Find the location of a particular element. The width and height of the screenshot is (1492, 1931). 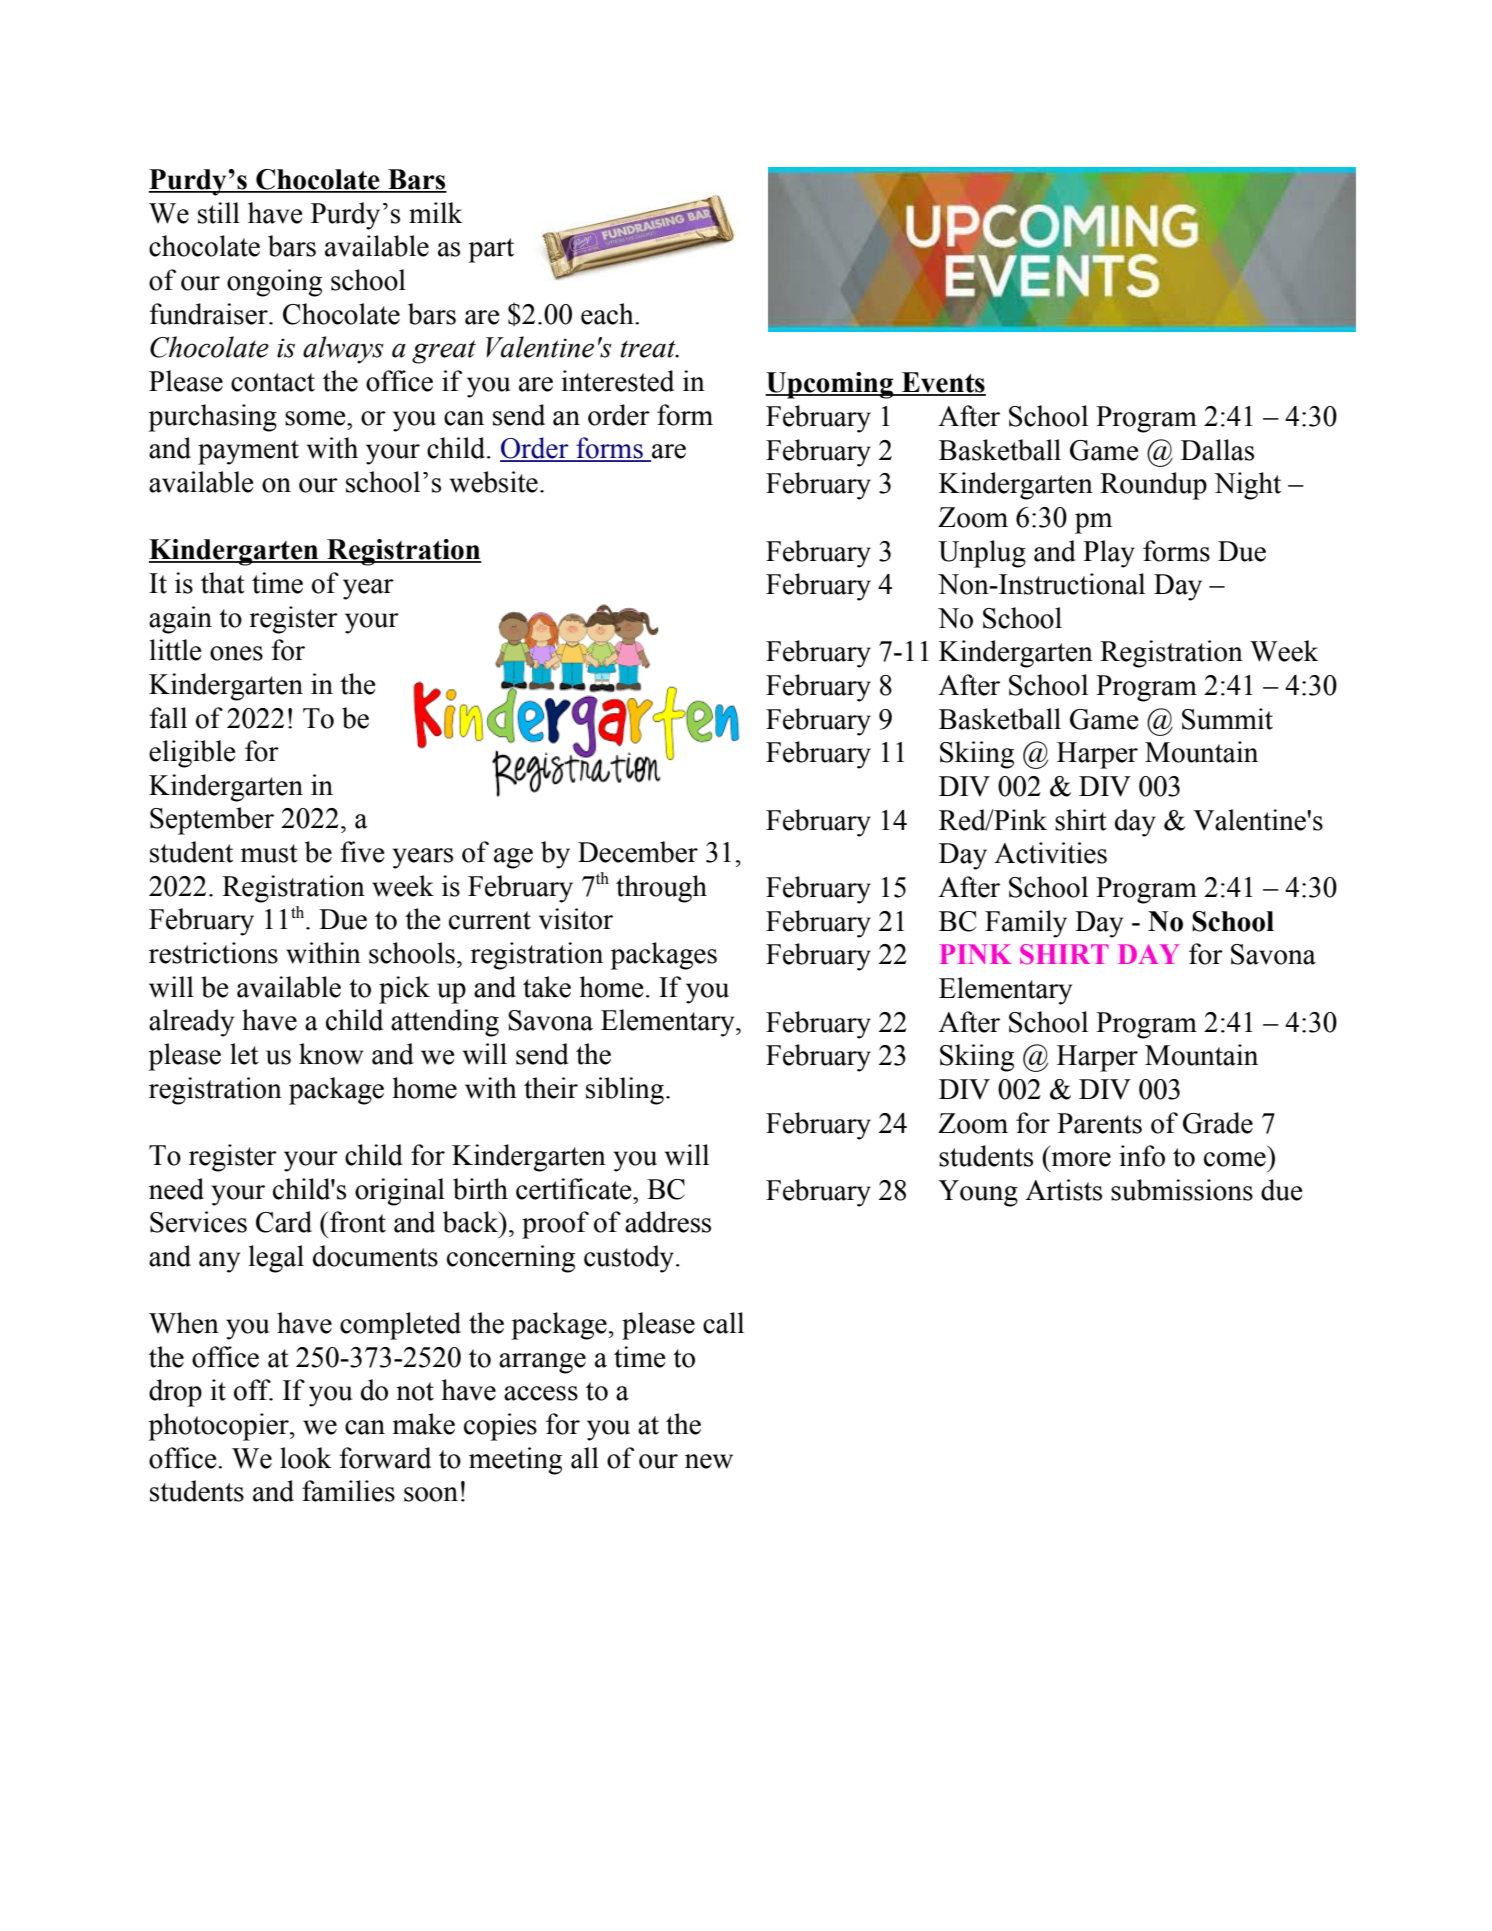

ongoing is located at coordinates (274, 283).
